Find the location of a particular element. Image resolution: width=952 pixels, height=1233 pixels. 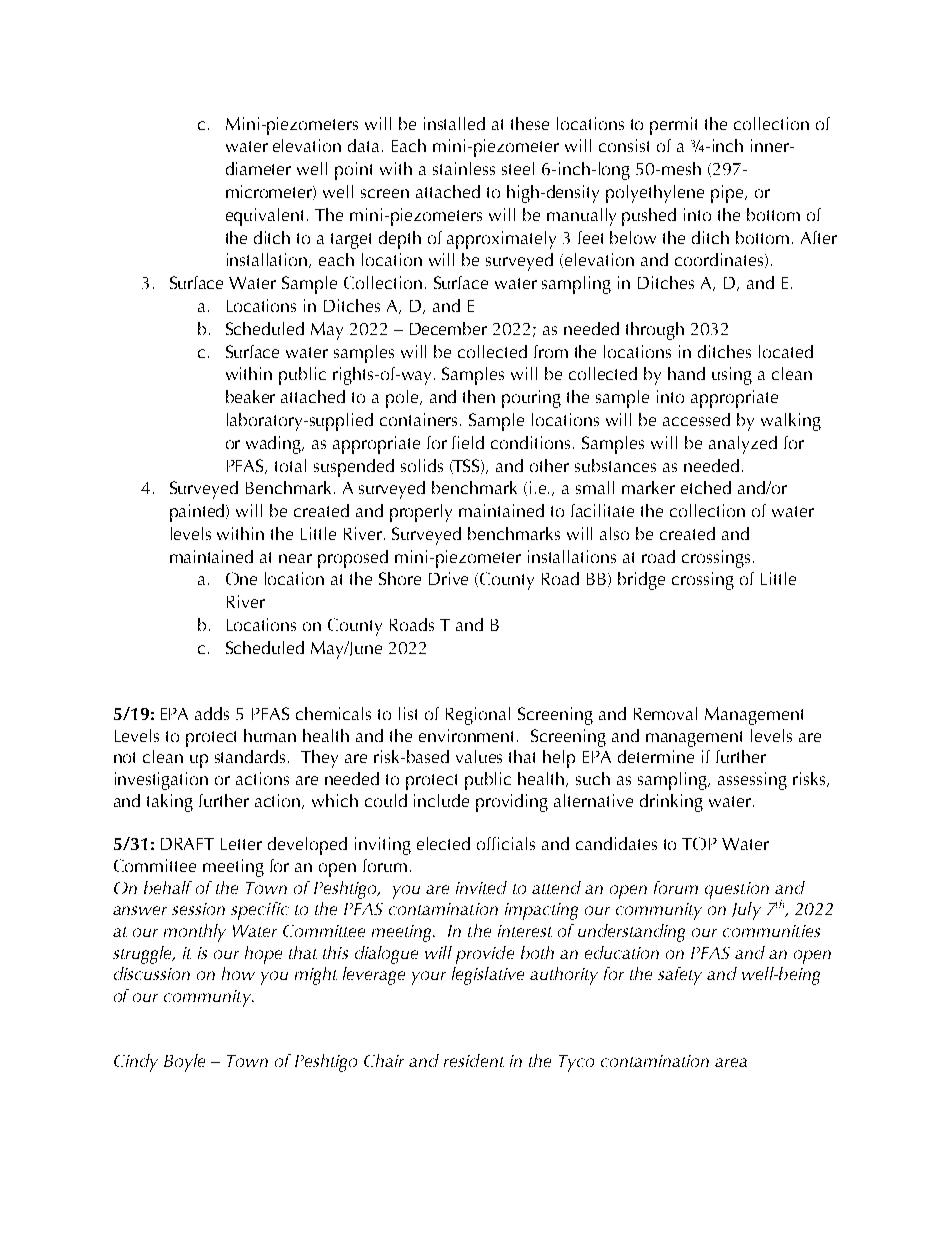

equivalent is located at coordinates (267, 217).
